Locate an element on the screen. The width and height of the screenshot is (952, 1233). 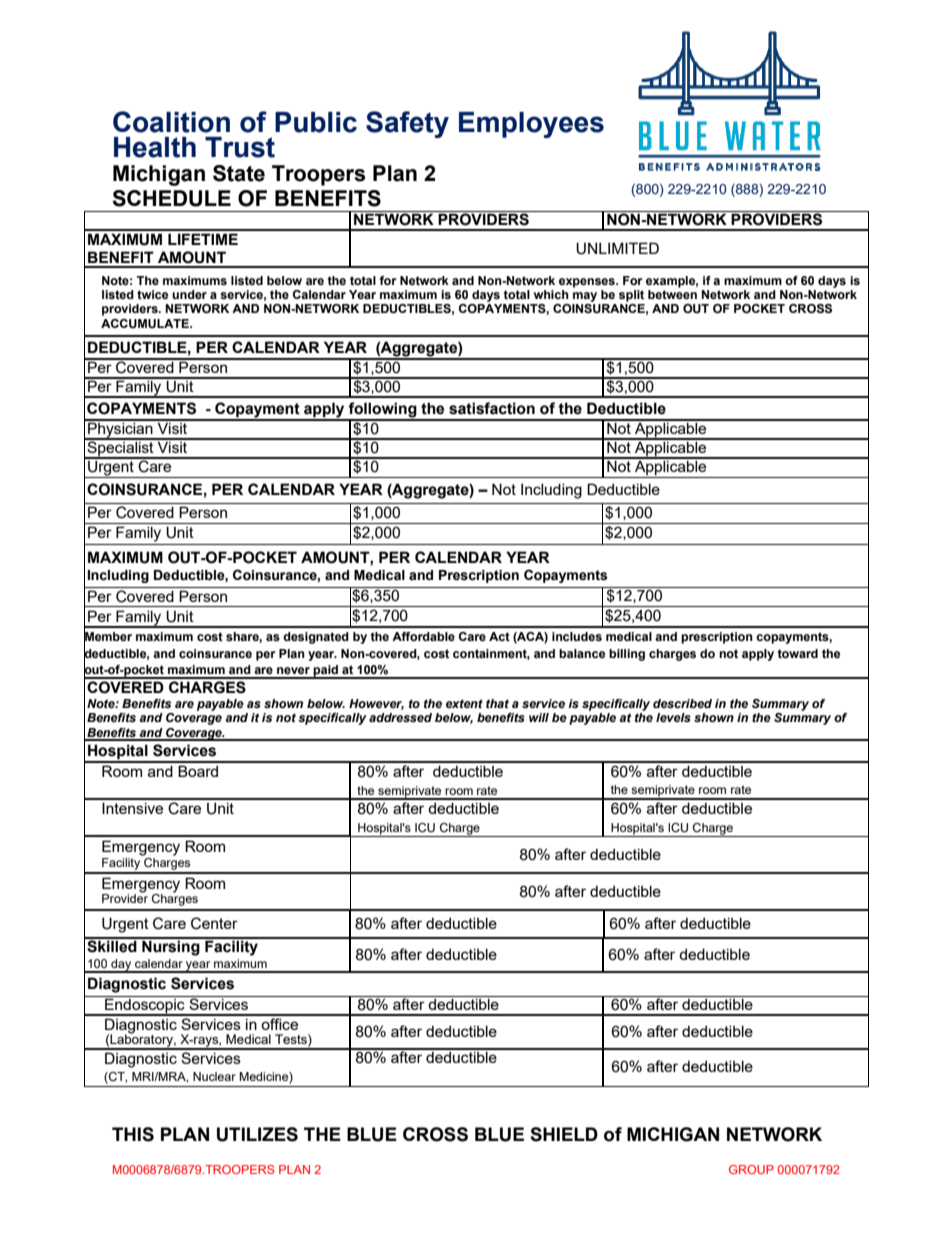
SHIELD is located at coordinates (564, 1134).
